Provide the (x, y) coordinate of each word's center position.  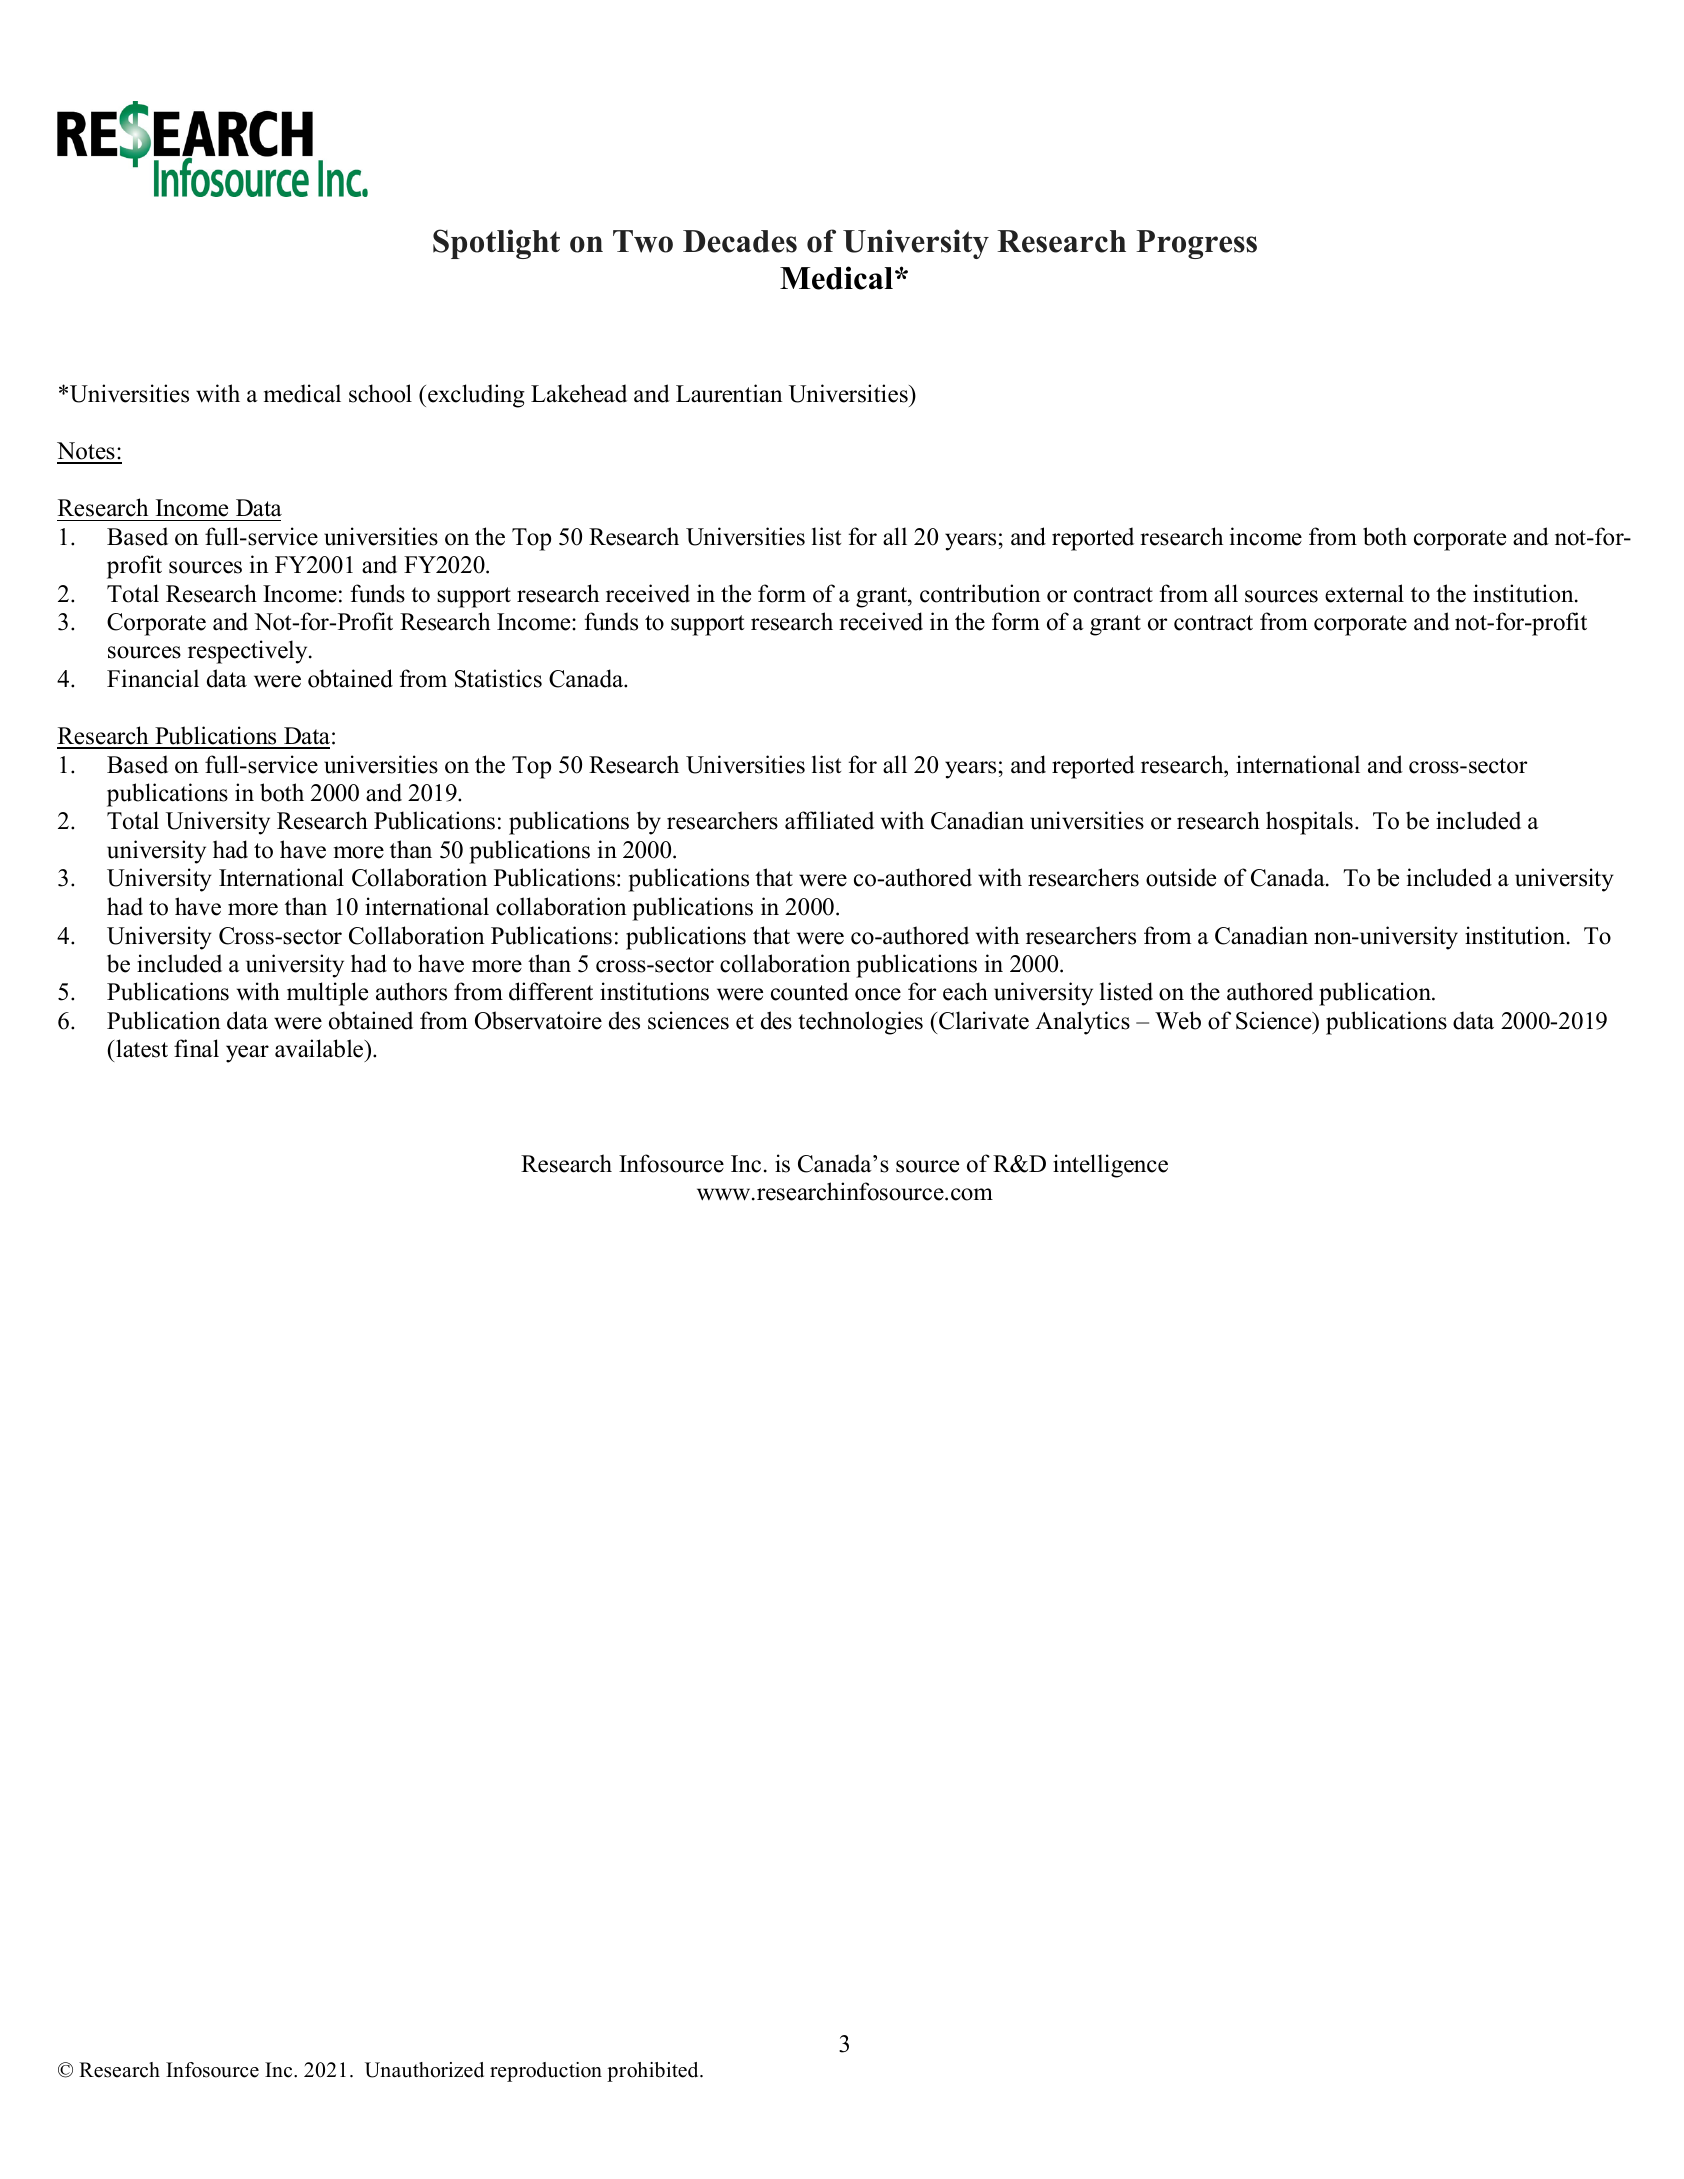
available (320, 1048)
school (380, 393)
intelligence (1110, 1166)
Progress (1196, 244)
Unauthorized (424, 2070)
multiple (327, 994)
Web (1178, 1020)
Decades (740, 241)
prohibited (654, 2072)
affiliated (829, 820)
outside (1181, 877)
